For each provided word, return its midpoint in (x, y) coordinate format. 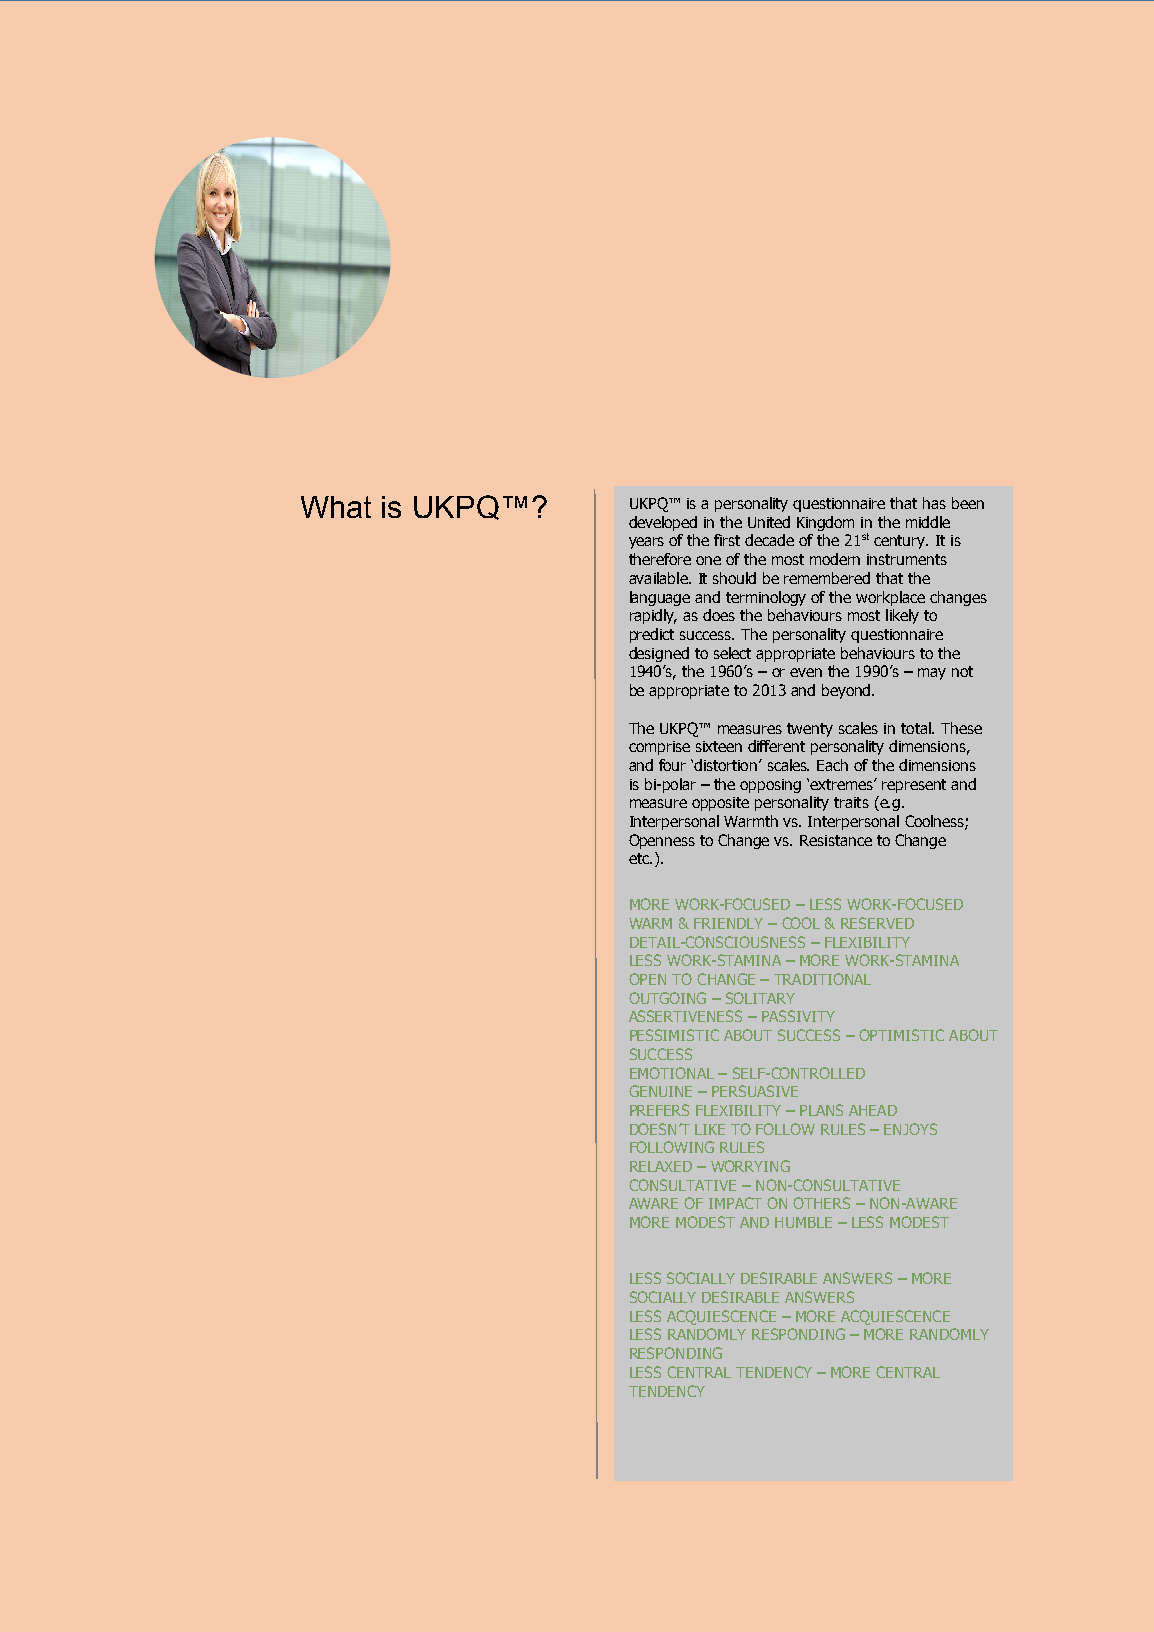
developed (663, 523)
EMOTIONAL (672, 1073)
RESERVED (877, 923)
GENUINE (660, 1091)
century (901, 542)
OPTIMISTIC (901, 1035)
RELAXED (661, 1166)
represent (914, 786)
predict (652, 635)
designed (659, 654)
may (932, 674)
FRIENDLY (728, 923)
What (336, 507)
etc (640, 858)
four (672, 765)
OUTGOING (667, 998)
